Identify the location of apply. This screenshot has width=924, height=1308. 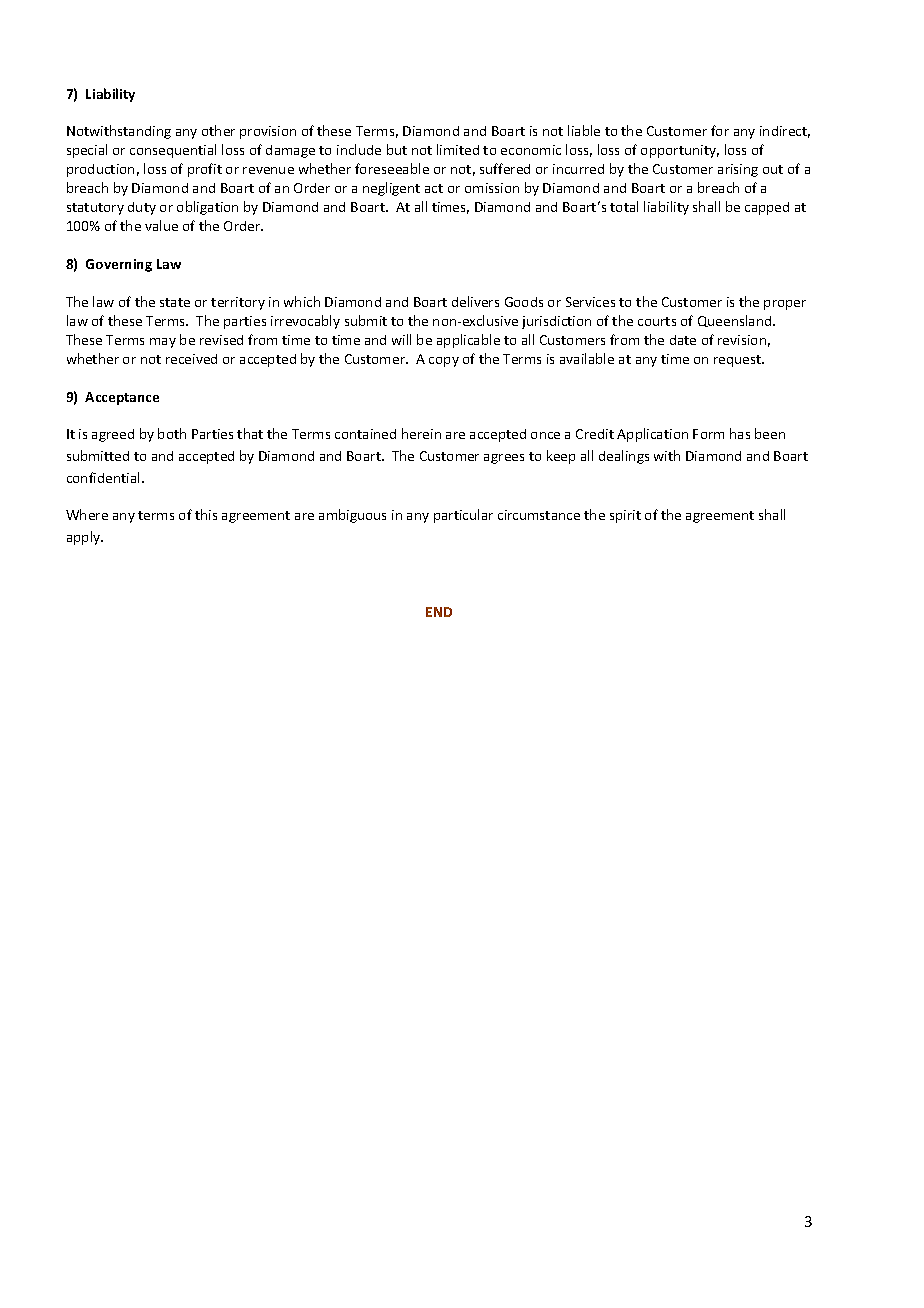
(85, 538).
